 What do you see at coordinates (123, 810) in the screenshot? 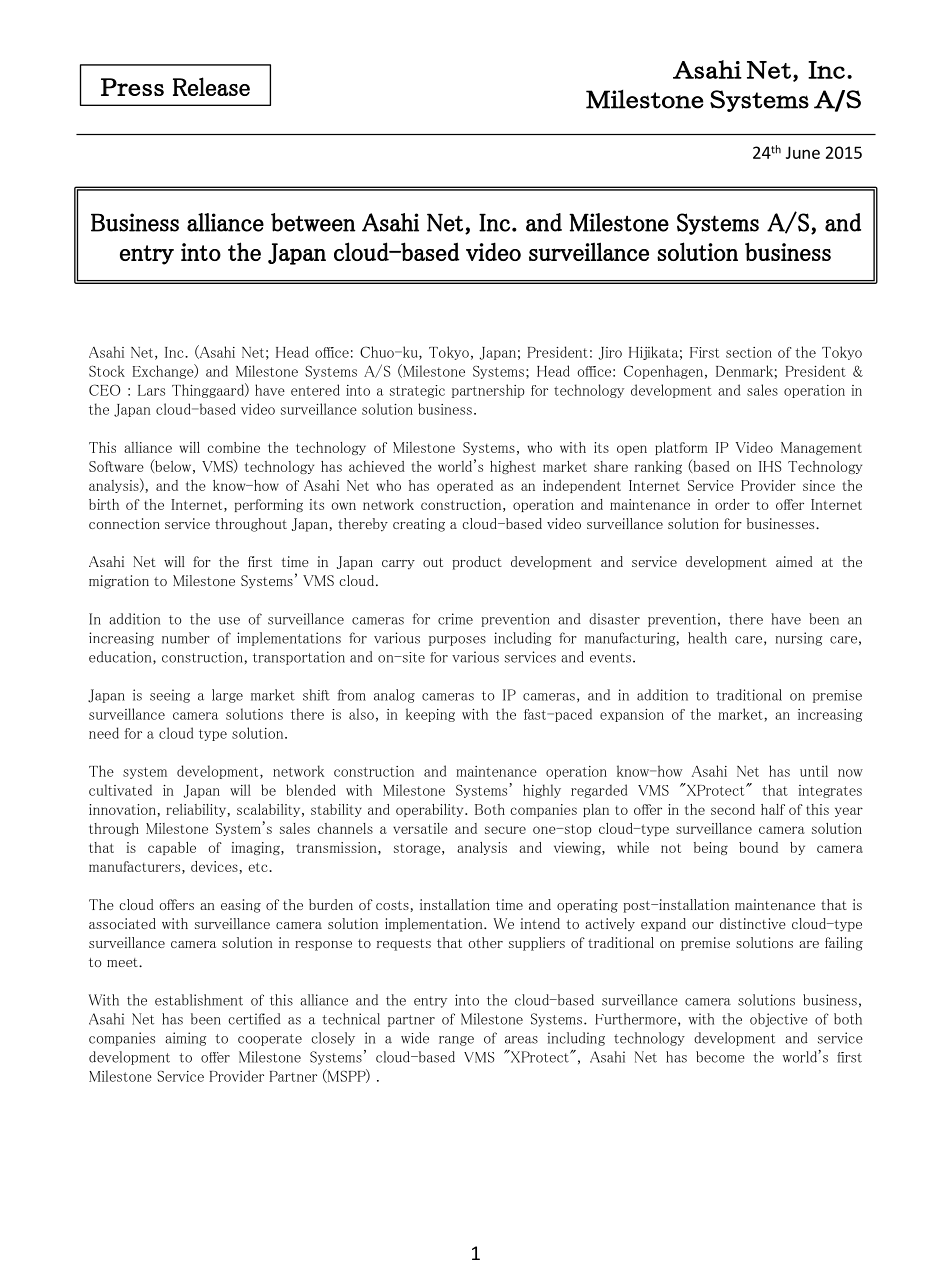
I see `innovation` at bounding box center [123, 810].
